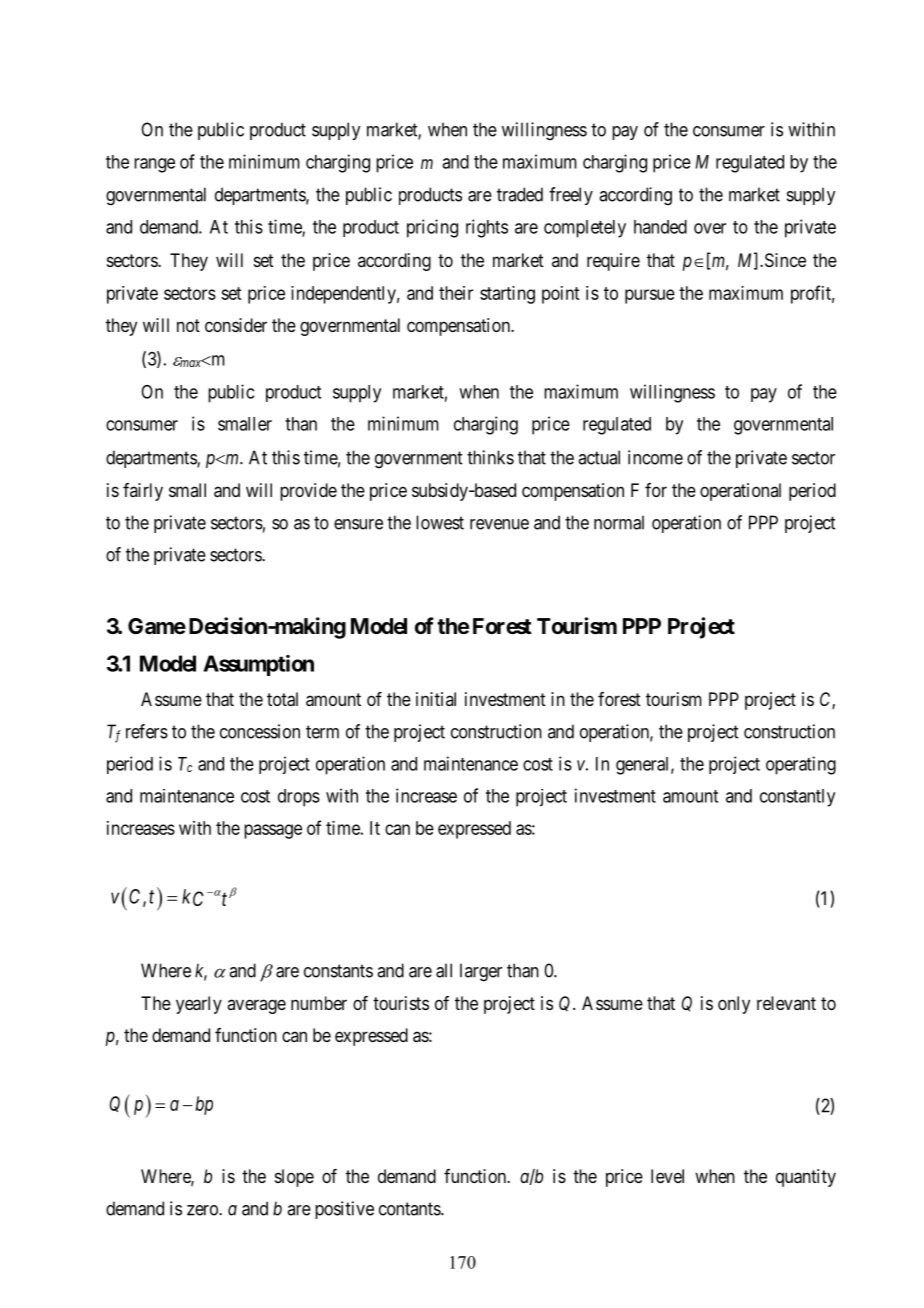 The width and height of the image is (924, 1308). Describe the element at coordinates (236, 325) in the image. I see `consider` at that location.
